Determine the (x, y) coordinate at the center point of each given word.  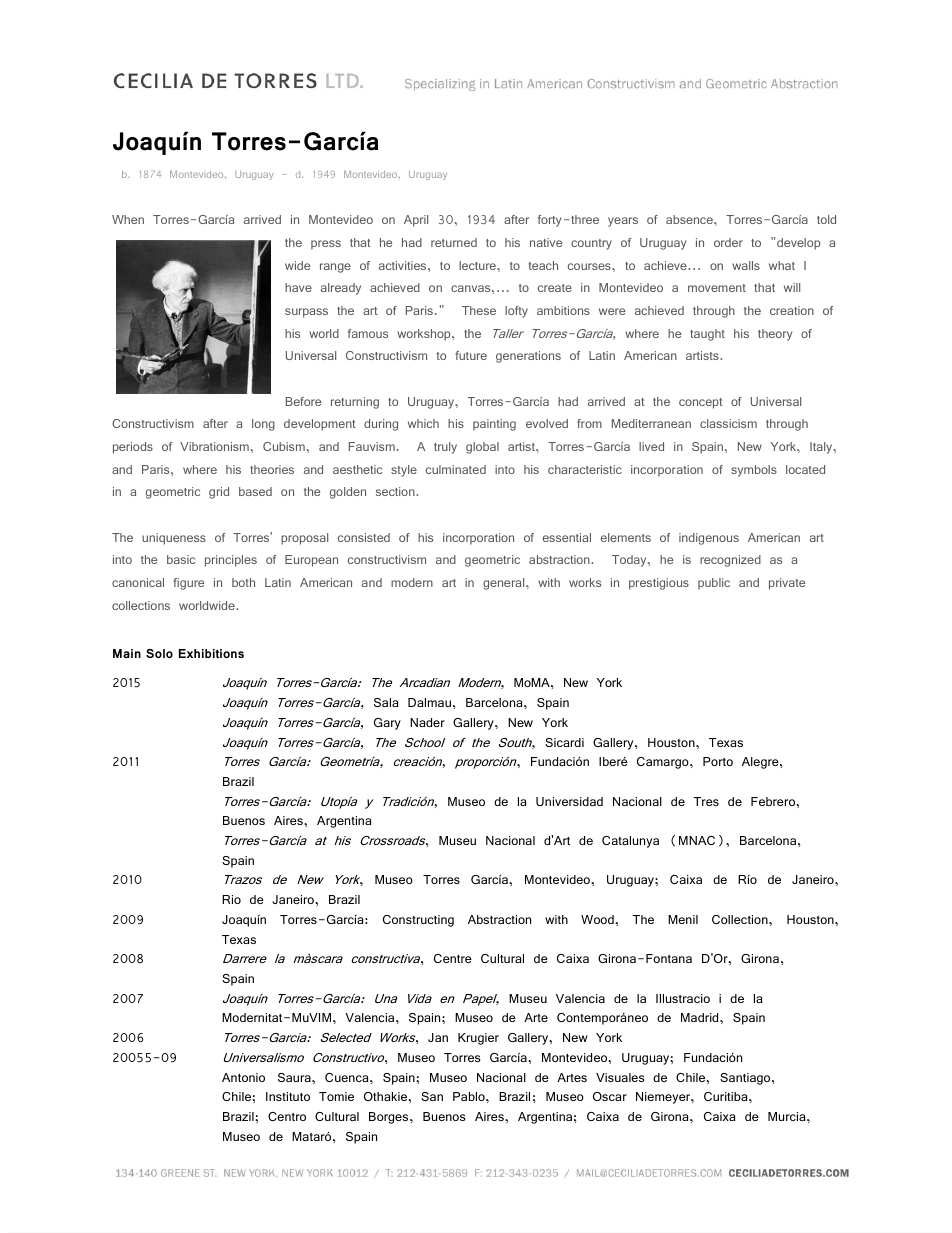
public (714, 584)
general (505, 584)
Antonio (243, 1077)
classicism (728, 423)
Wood (598, 919)
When (128, 219)
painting (494, 425)
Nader (427, 722)
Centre (453, 958)
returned (454, 242)
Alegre (761, 763)
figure (188, 584)
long (263, 425)
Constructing (418, 921)
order (728, 242)
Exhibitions (211, 653)
